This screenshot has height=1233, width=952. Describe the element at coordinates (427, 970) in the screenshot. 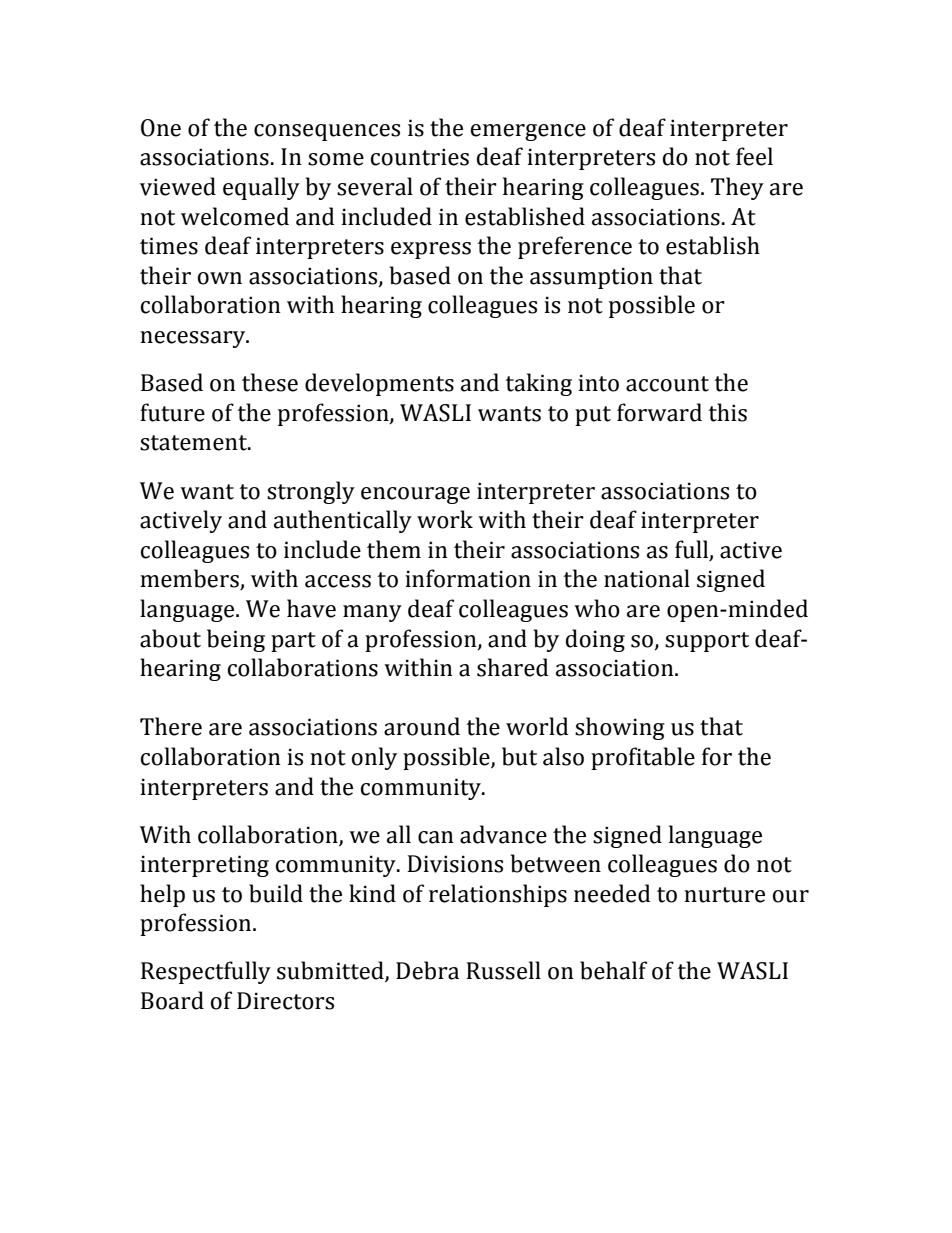

I see `Debra` at that location.
